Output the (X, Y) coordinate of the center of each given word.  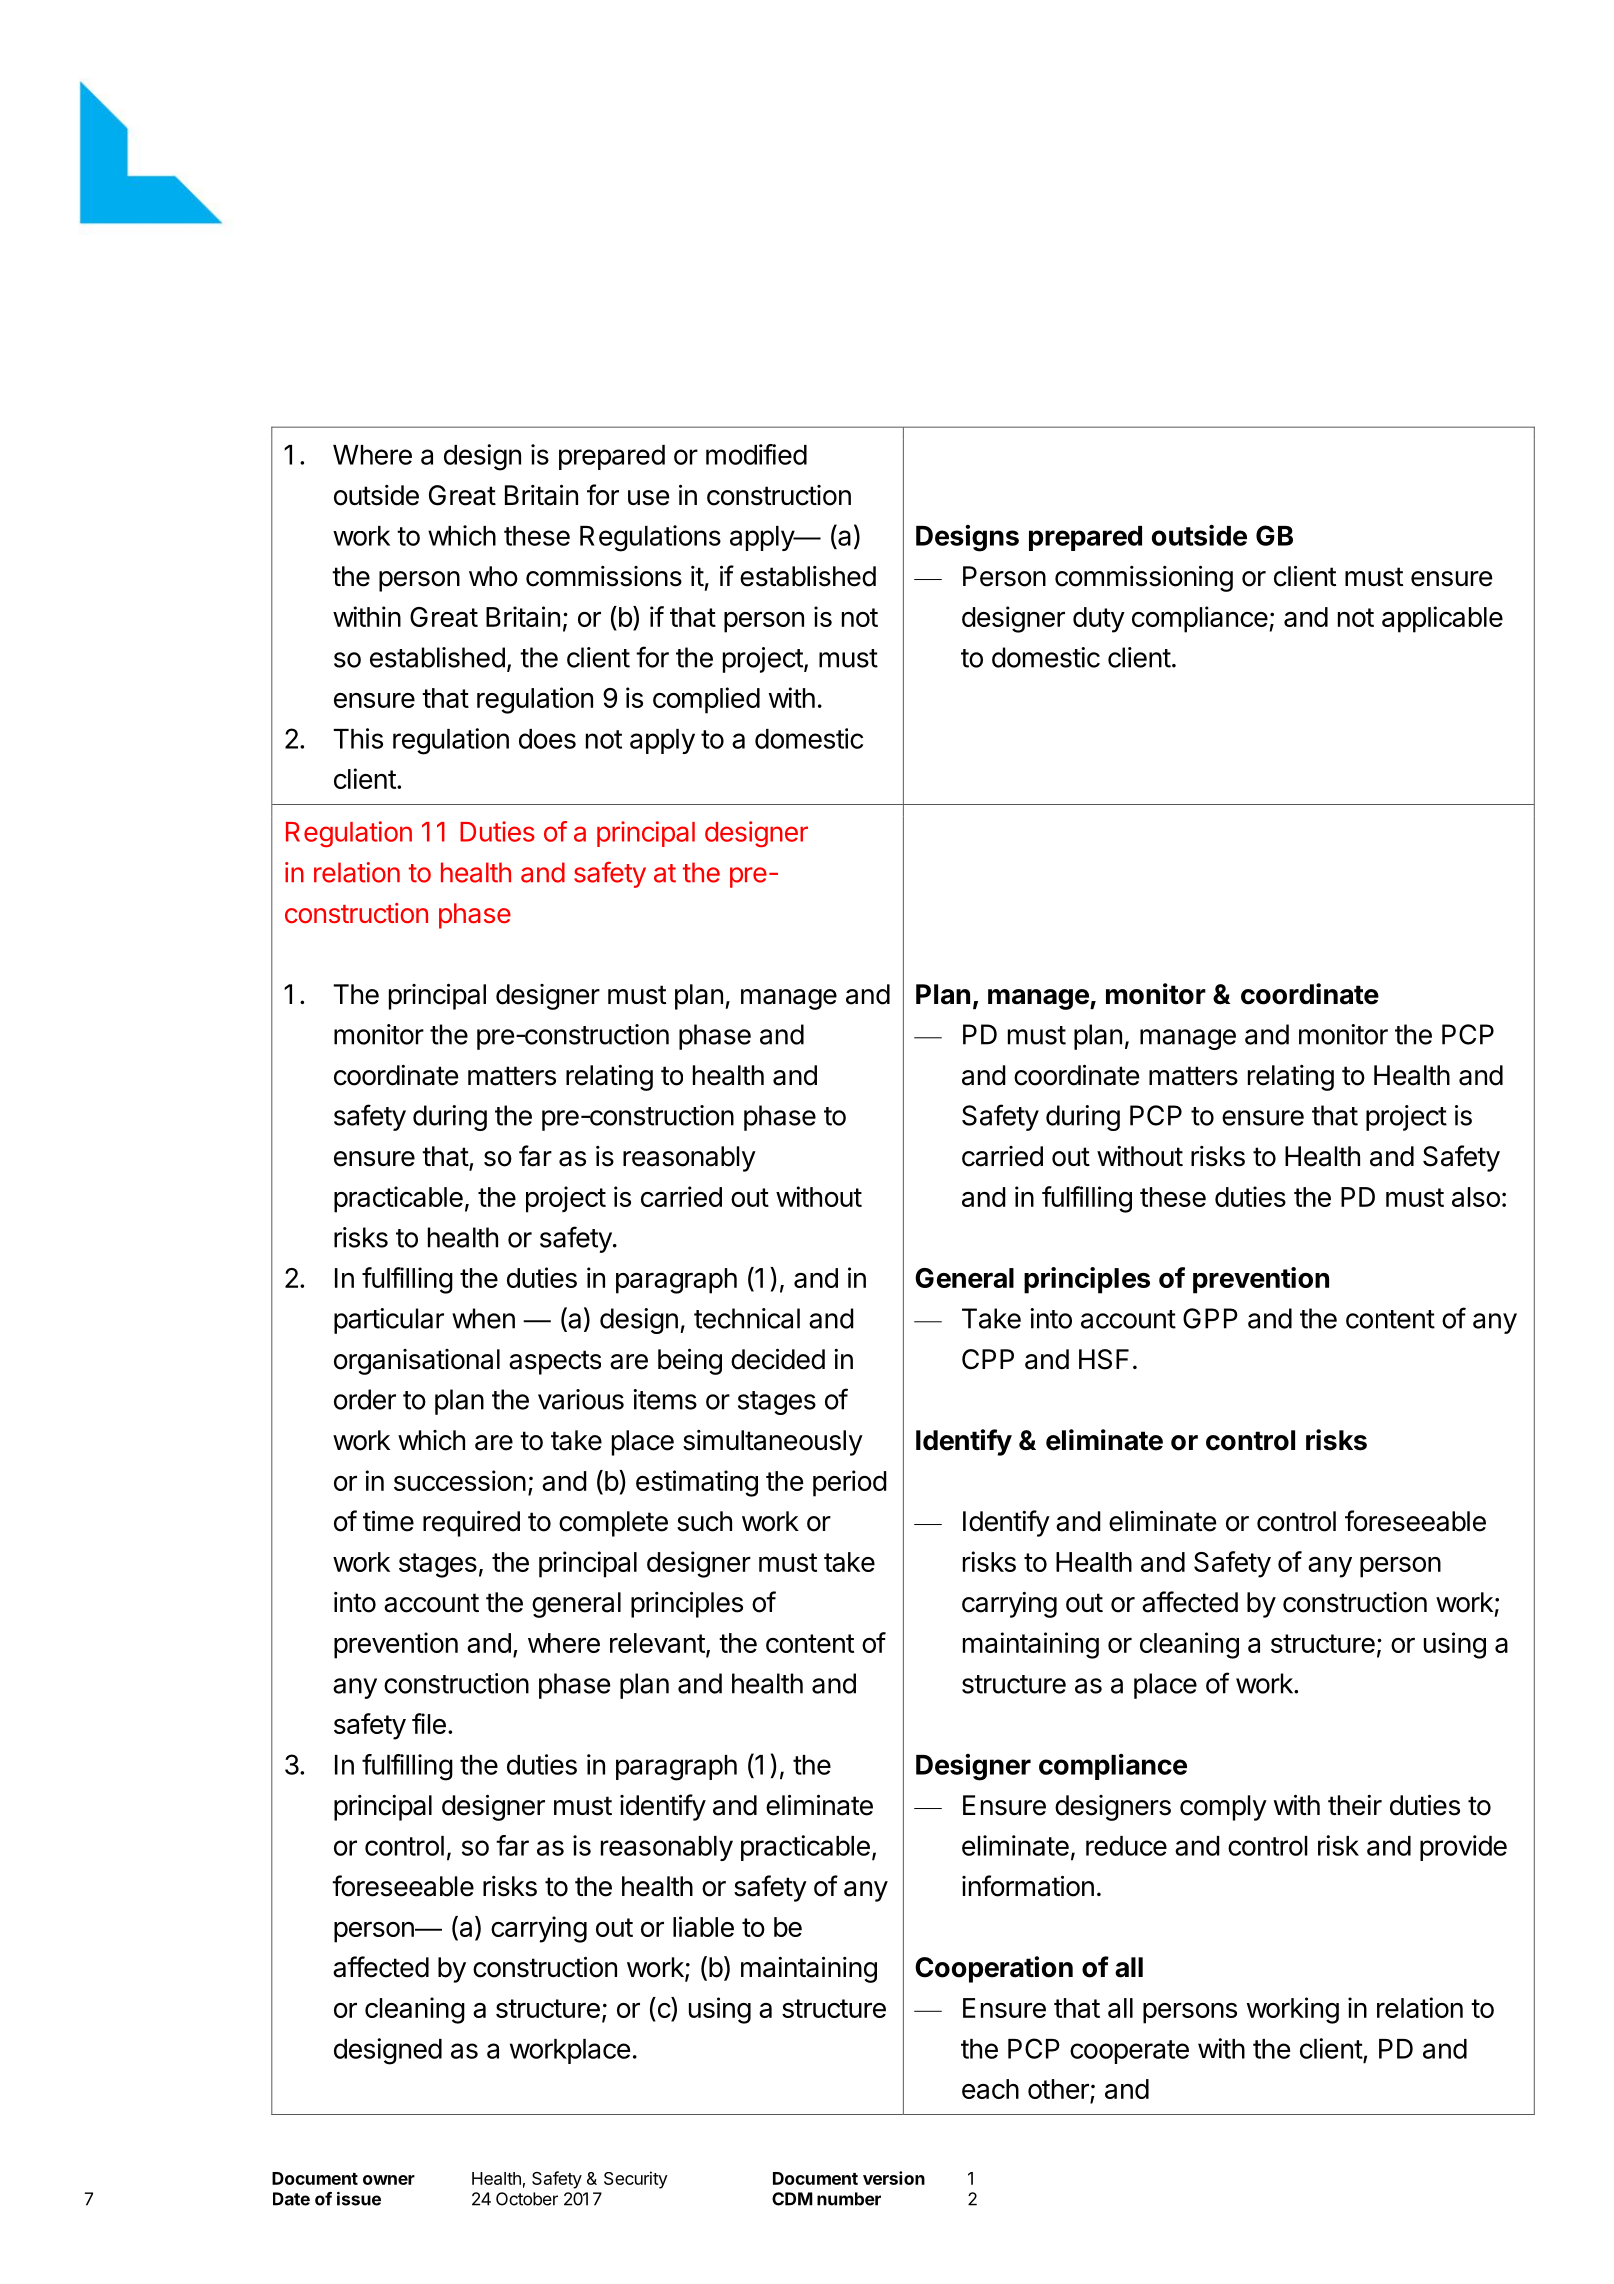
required (471, 1524)
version (894, 2178)
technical (747, 1318)
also (1476, 1197)
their (1355, 1805)
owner (389, 2180)
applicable (1442, 619)
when (483, 1318)
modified (756, 454)
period (850, 1483)
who (493, 576)
